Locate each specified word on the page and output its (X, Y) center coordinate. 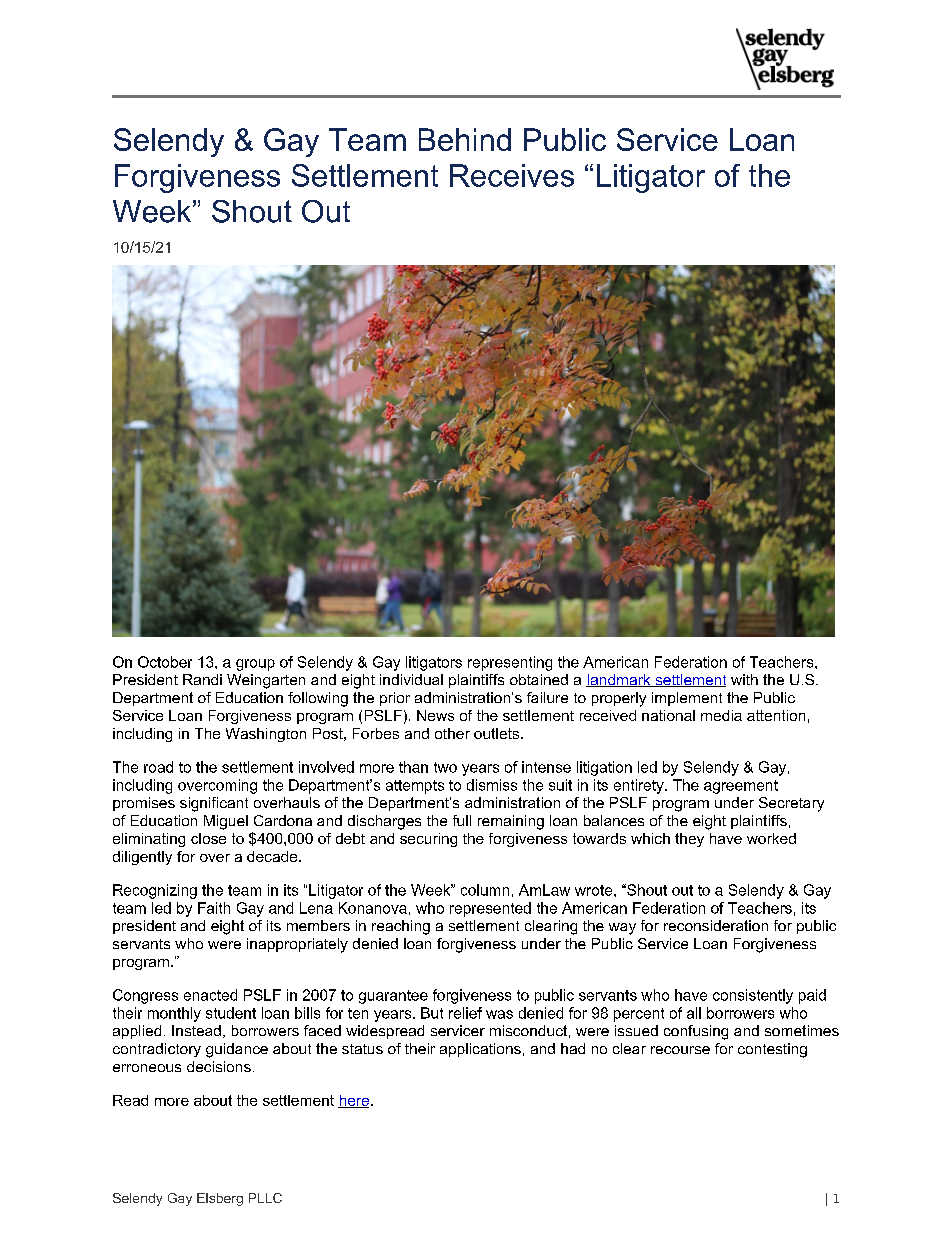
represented (490, 909)
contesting (772, 1050)
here (353, 1101)
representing (510, 663)
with (744, 679)
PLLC (265, 1198)
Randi (202, 679)
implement (687, 699)
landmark (619, 680)
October (165, 662)
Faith (214, 908)
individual (411, 679)
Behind (465, 139)
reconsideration (716, 925)
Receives (512, 175)
